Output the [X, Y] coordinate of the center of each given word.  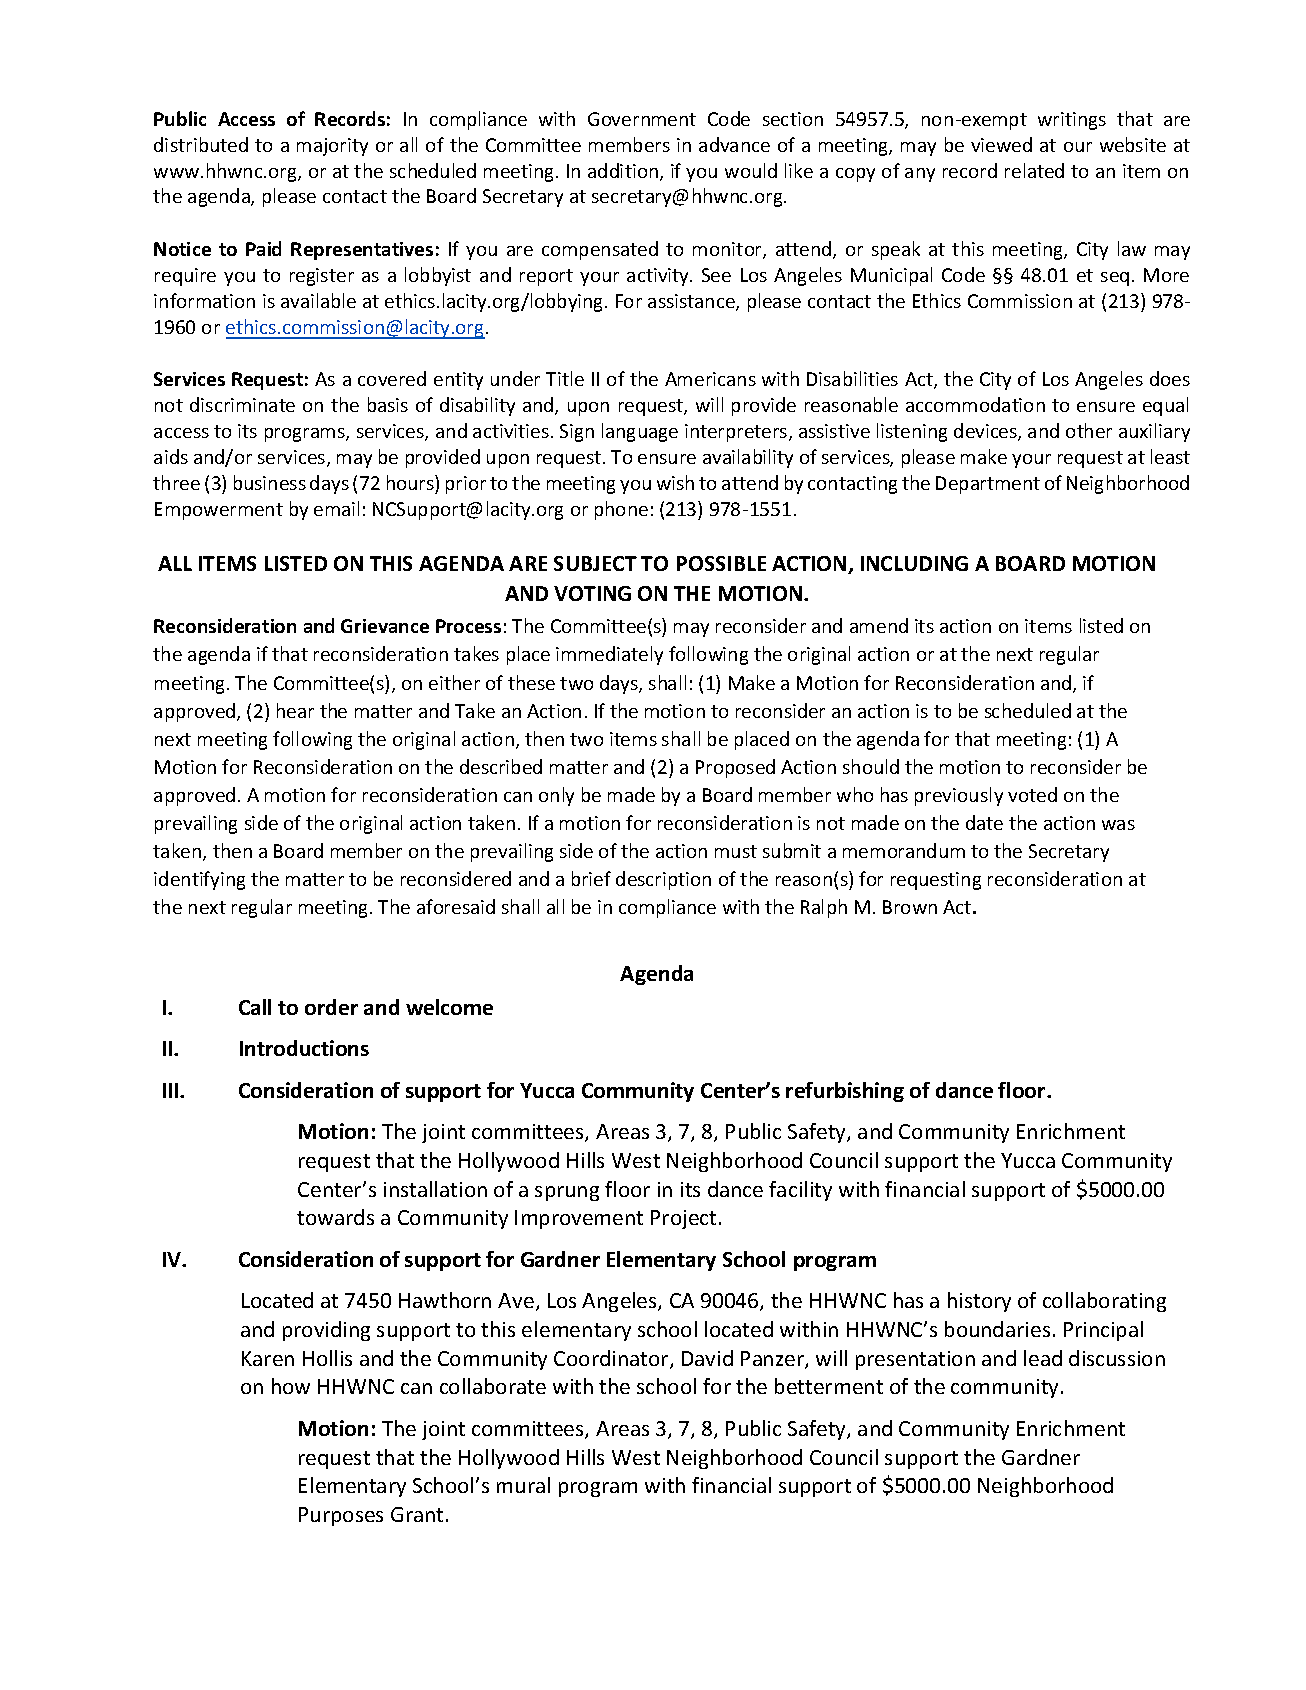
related [1034, 170]
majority [332, 147]
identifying [199, 880]
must [736, 851]
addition [624, 172]
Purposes [341, 1516]
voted [1032, 794]
